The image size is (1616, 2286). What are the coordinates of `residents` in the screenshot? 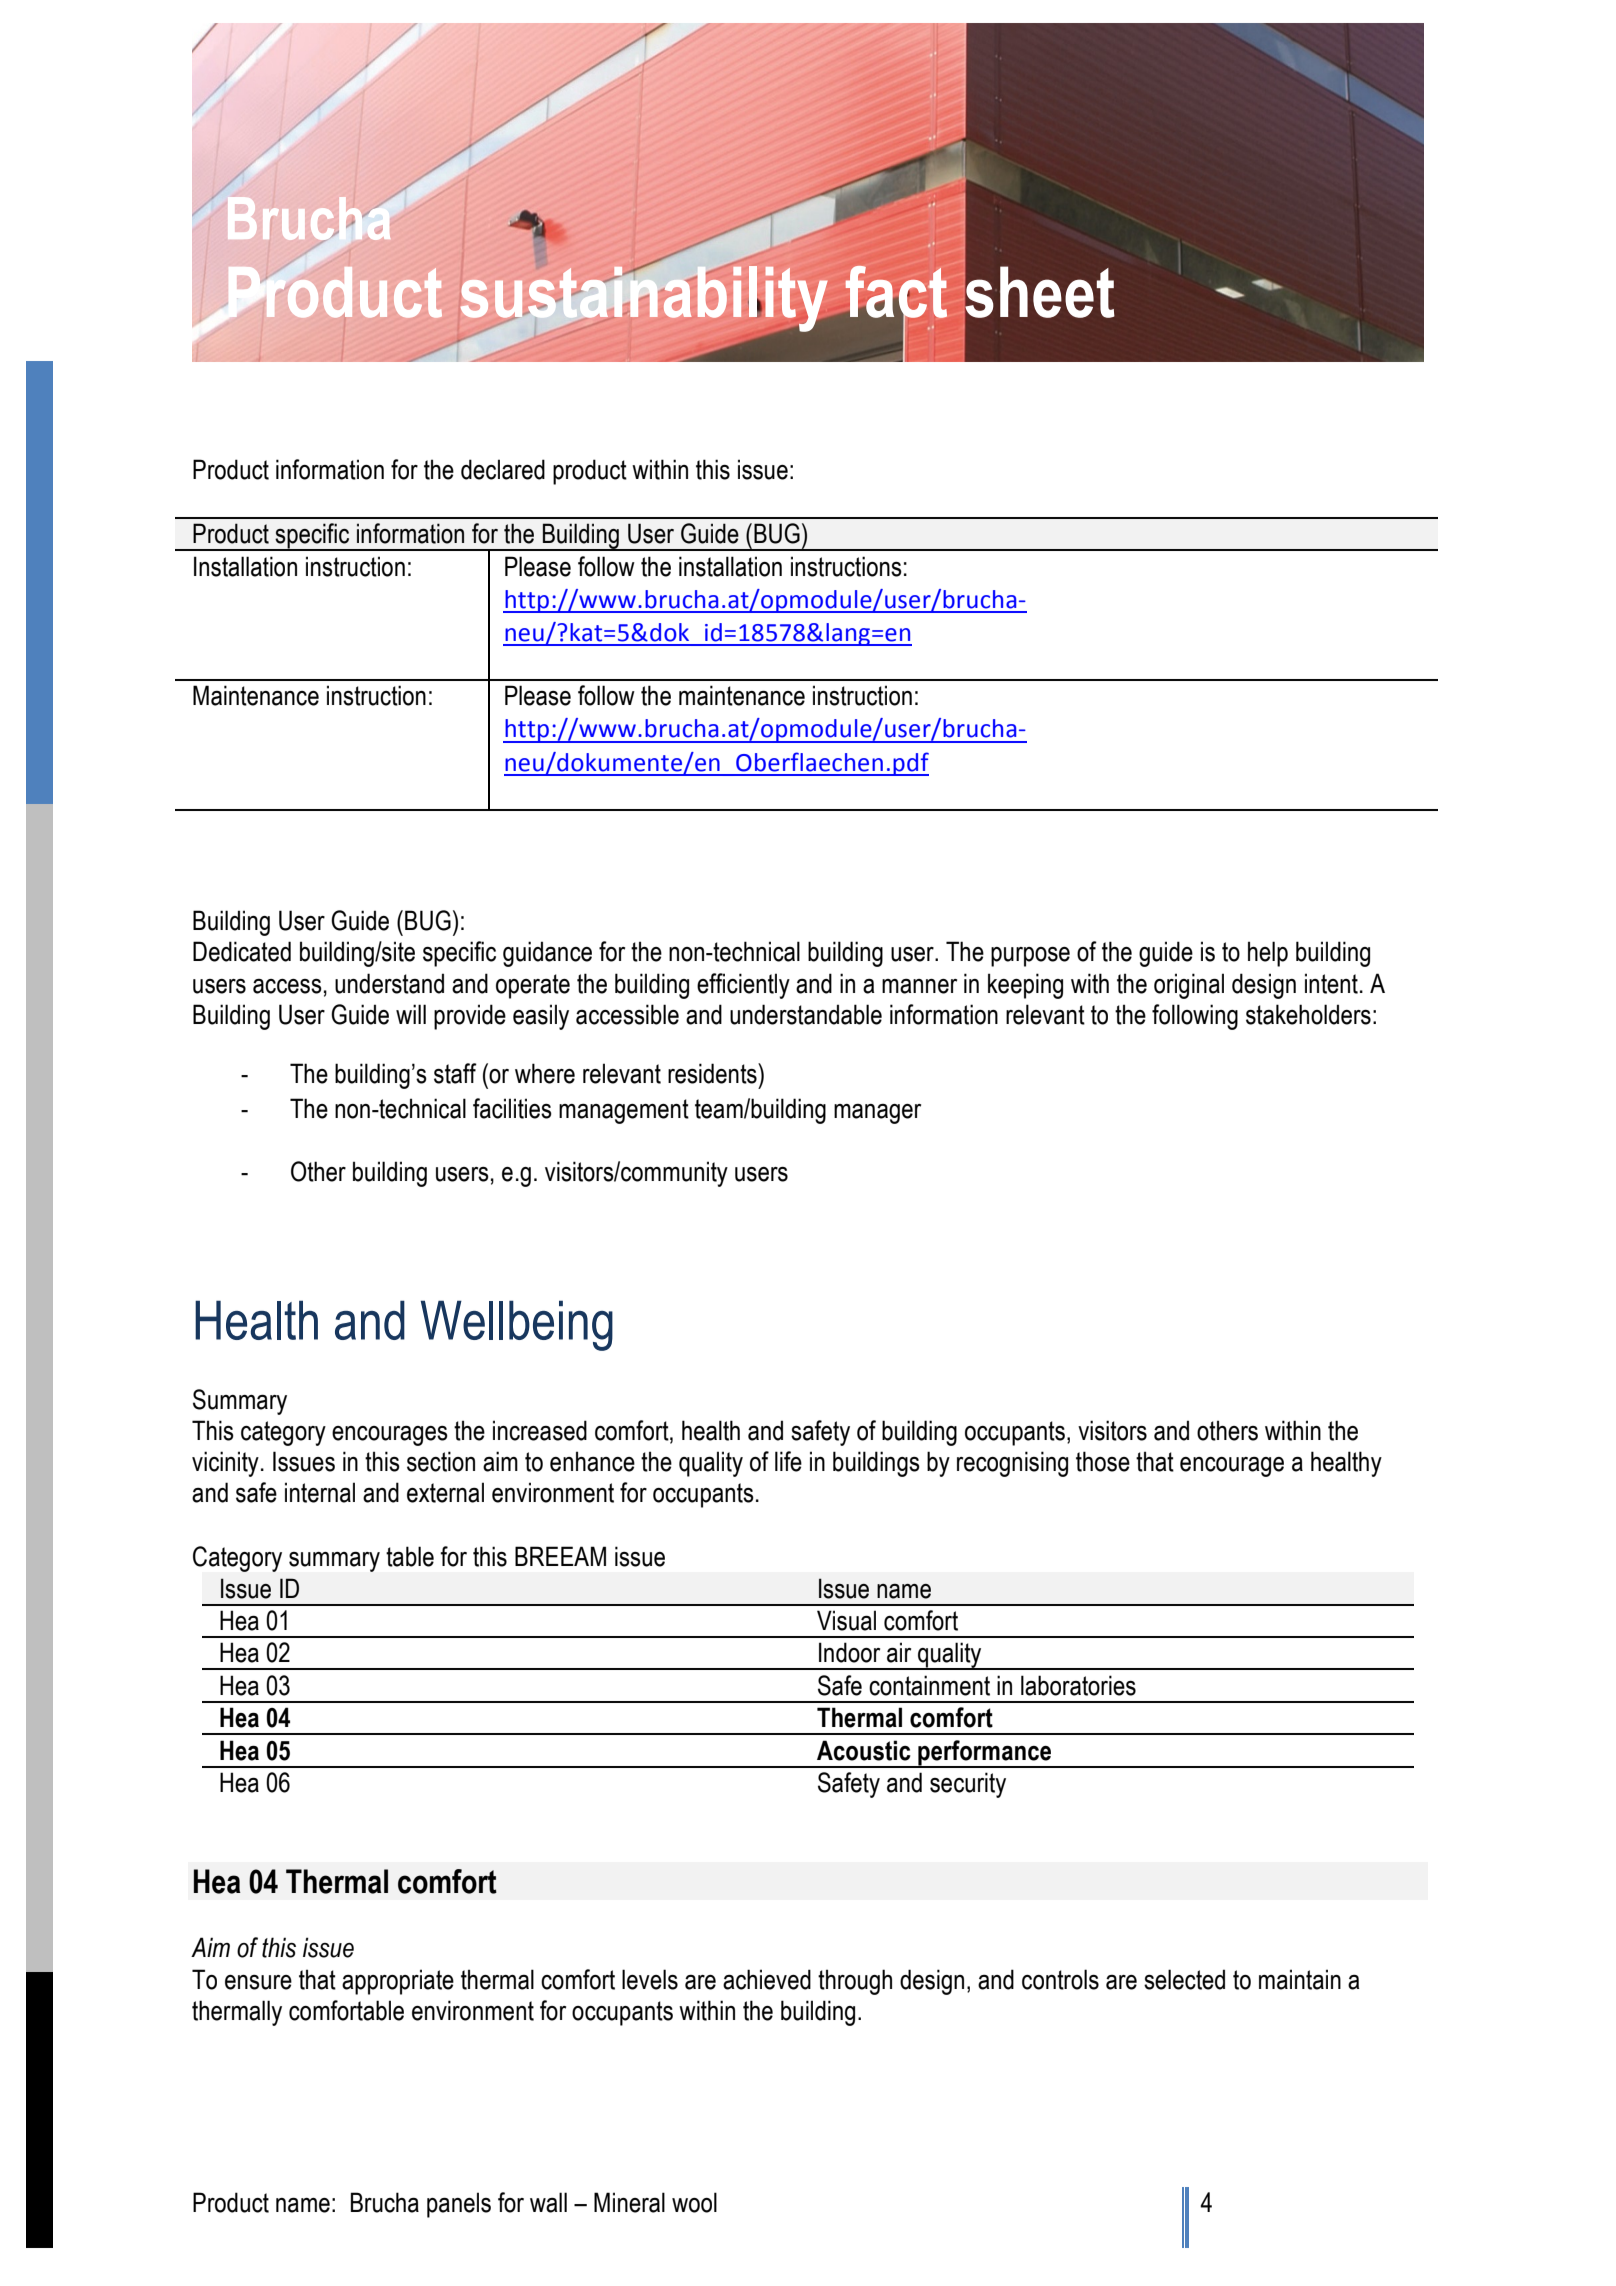 It's located at (713, 1073).
